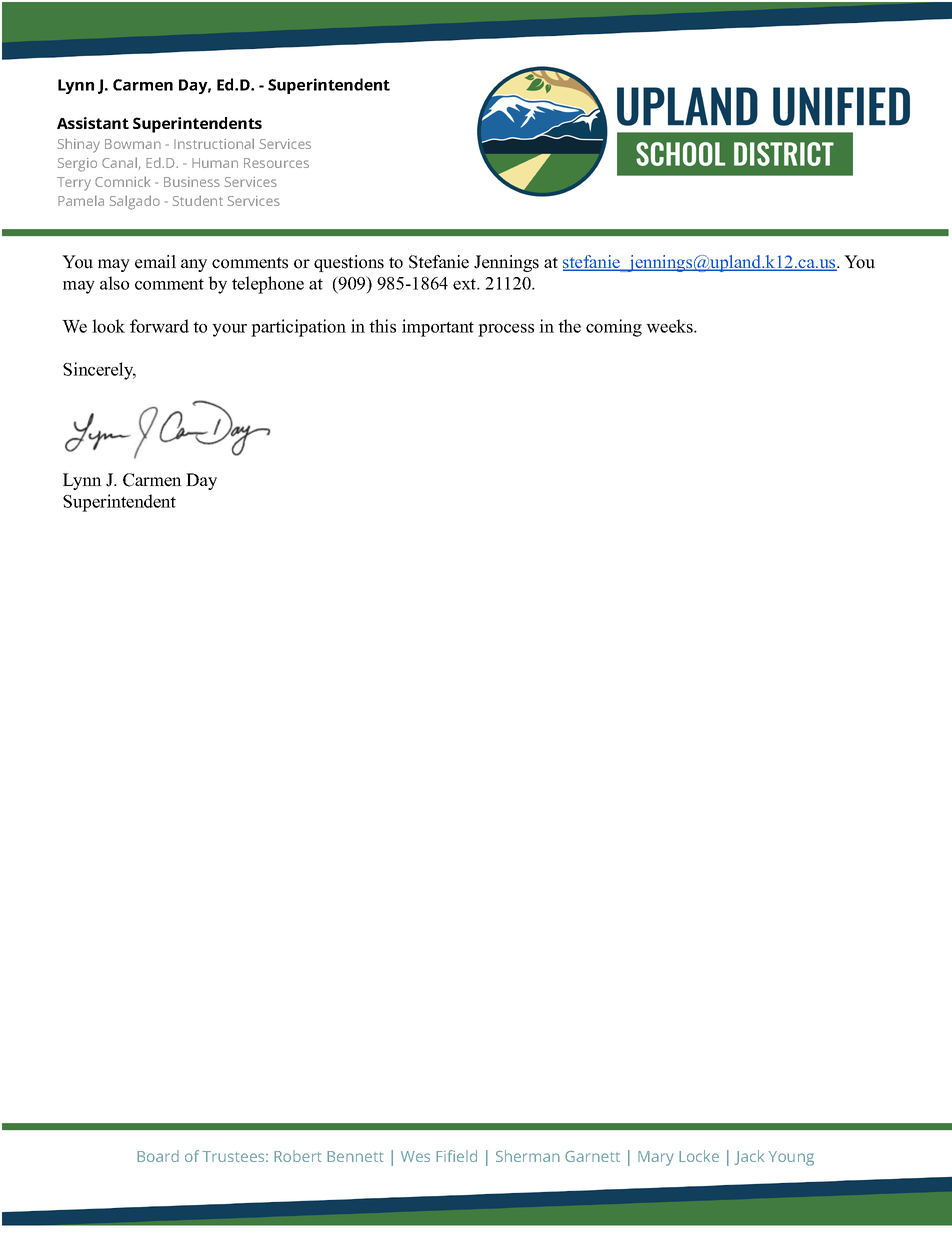 This screenshot has height=1233, width=952. What do you see at coordinates (297, 1156) in the screenshot?
I see `Robert` at bounding box center [297, 1156].
